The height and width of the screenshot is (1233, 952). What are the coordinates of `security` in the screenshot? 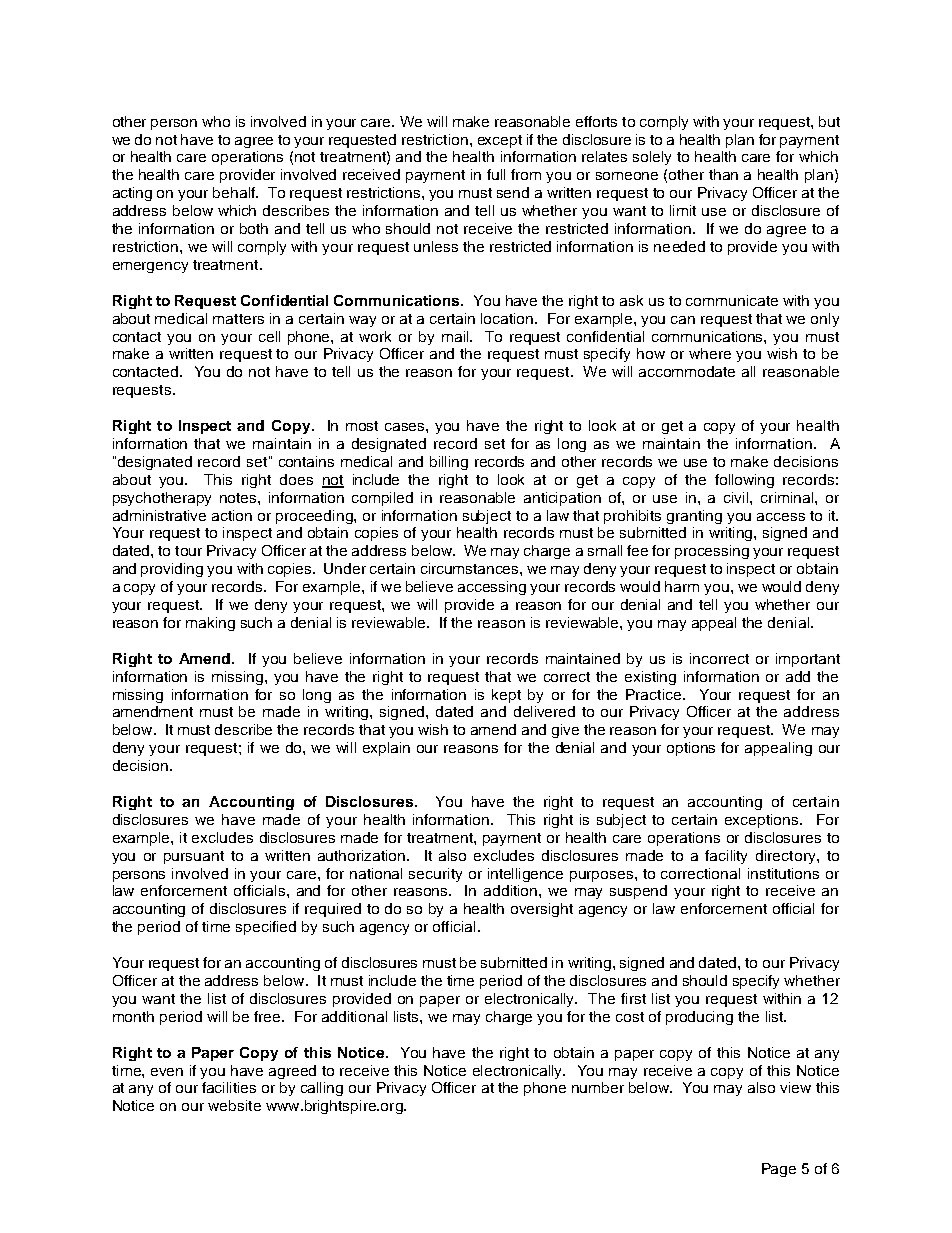 It's located at (435, 875).
